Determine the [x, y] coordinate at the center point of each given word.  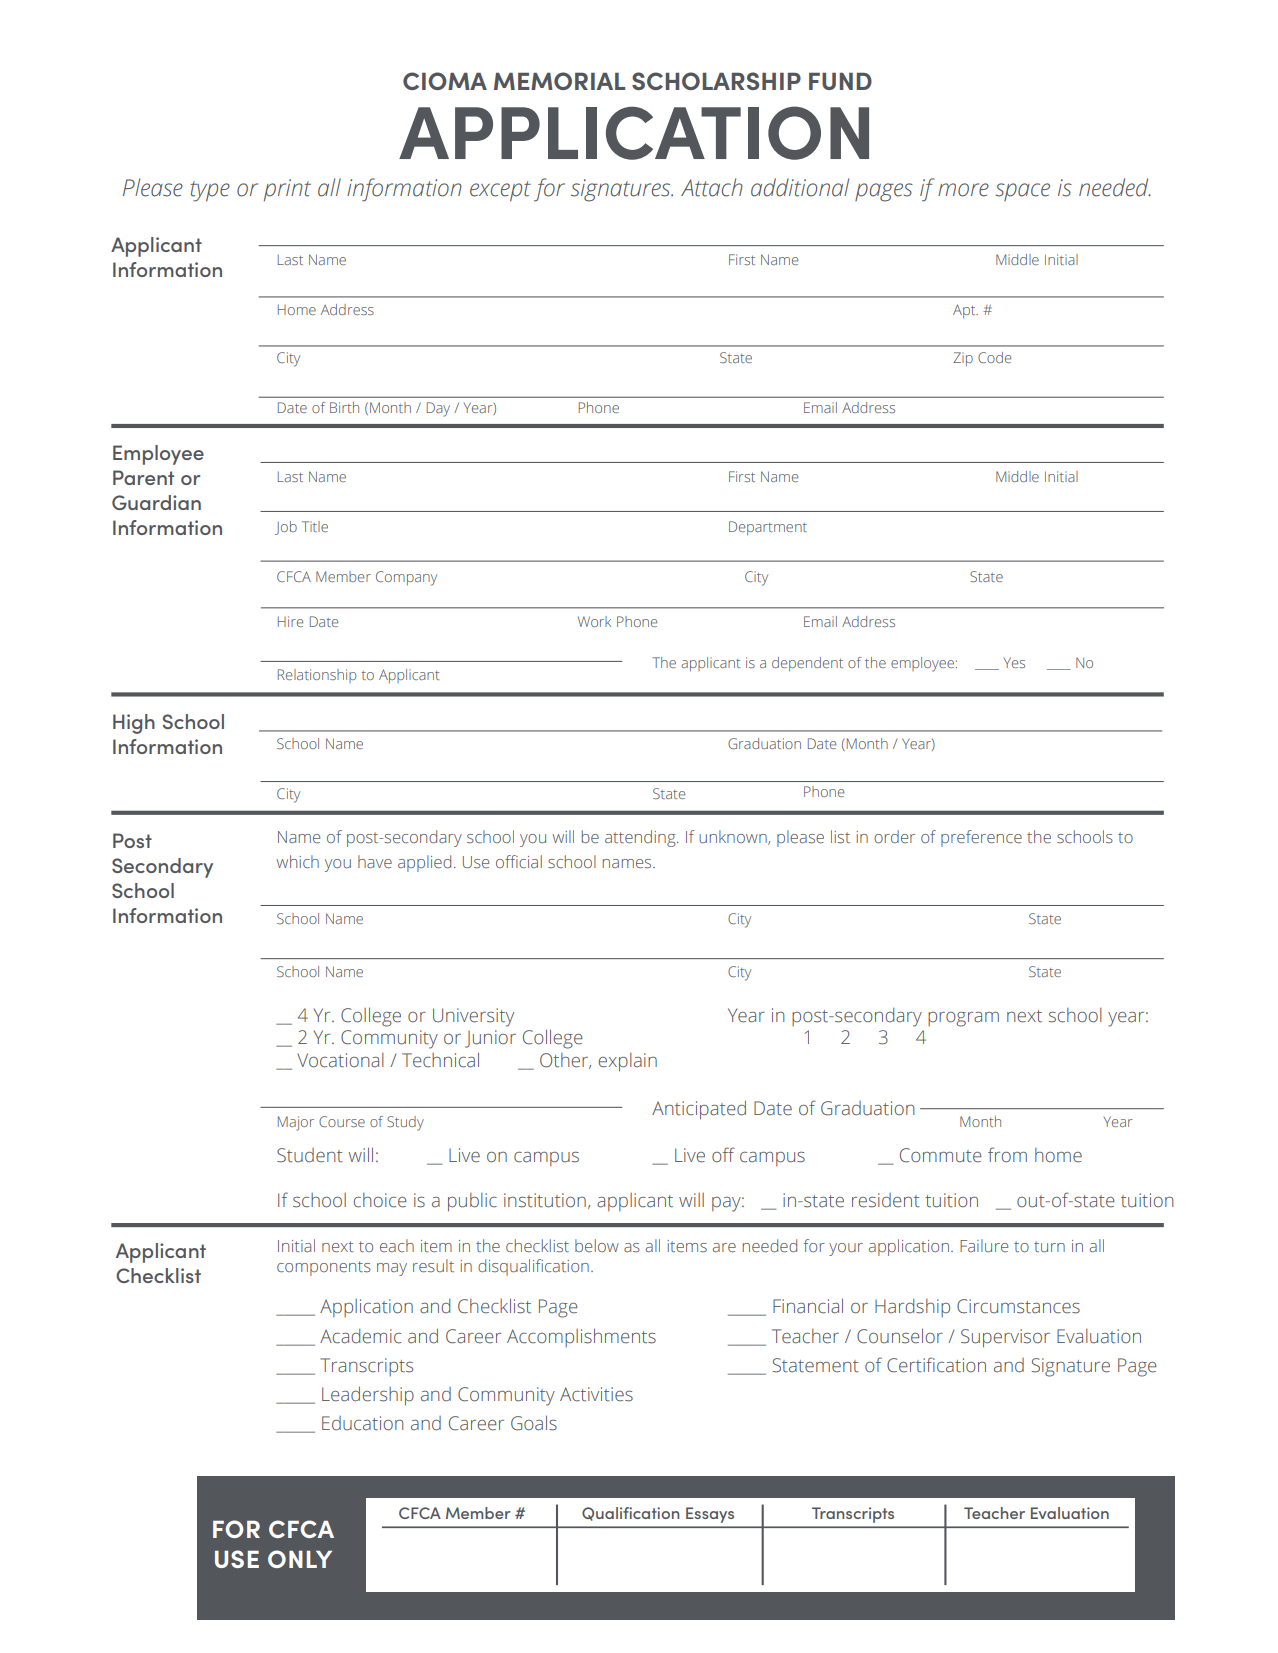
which [297, 861]
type [210, 191]
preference [981, 838]
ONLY [300, 1559]
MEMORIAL [559, 81]
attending [641, 838]
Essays [710, 1515]
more [963, 190]
